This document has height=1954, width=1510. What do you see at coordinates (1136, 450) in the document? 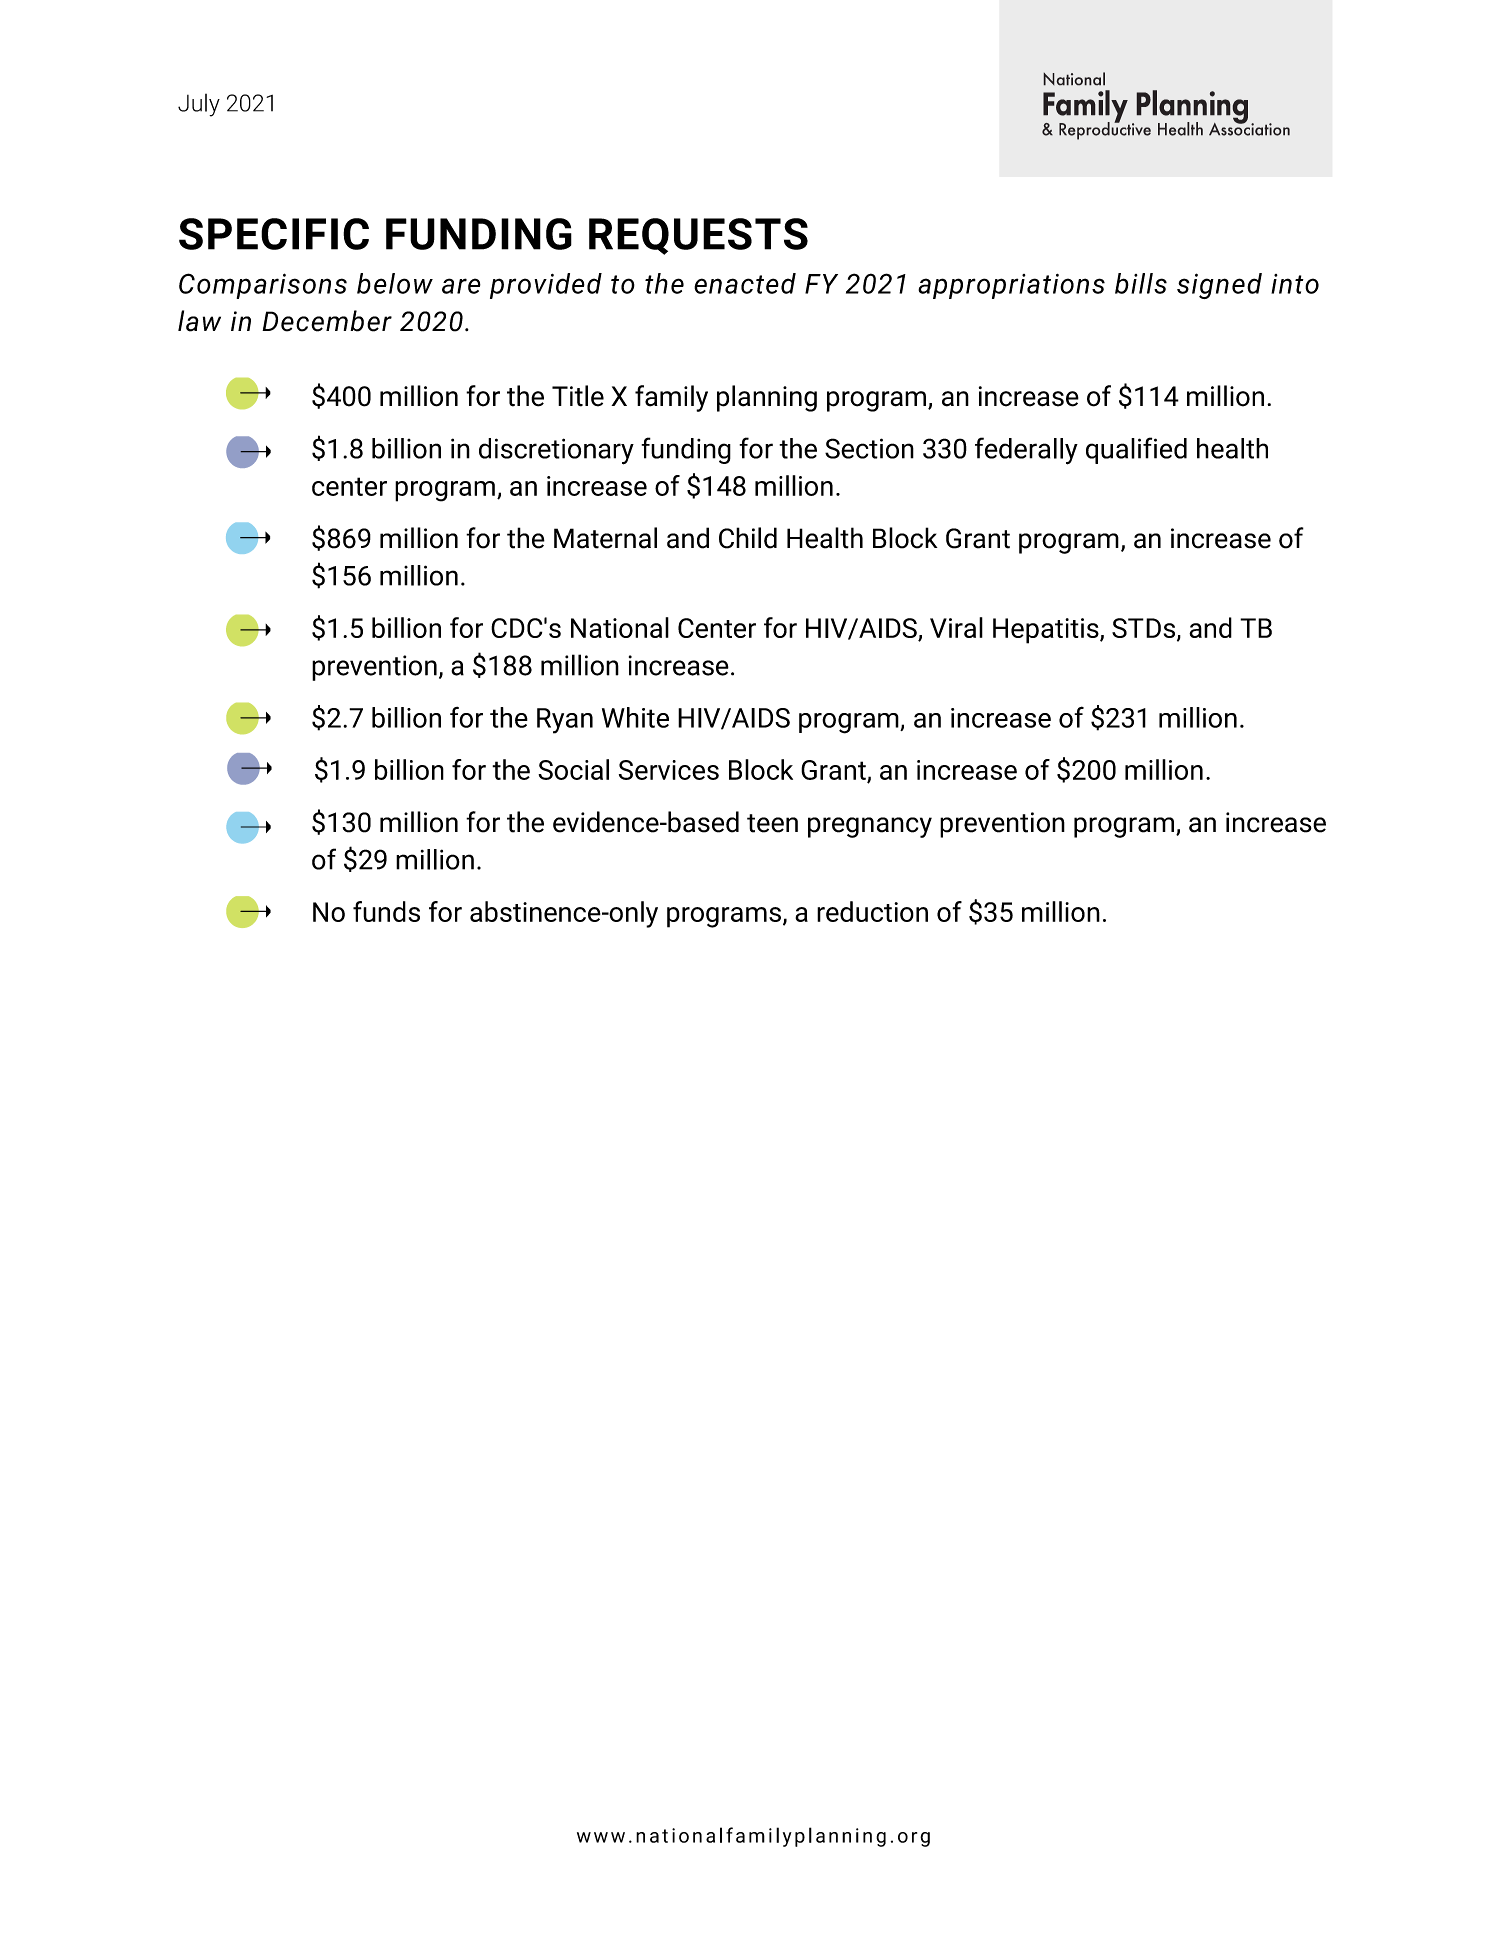
I see `qualified` at bounding box center [1136, 450].
